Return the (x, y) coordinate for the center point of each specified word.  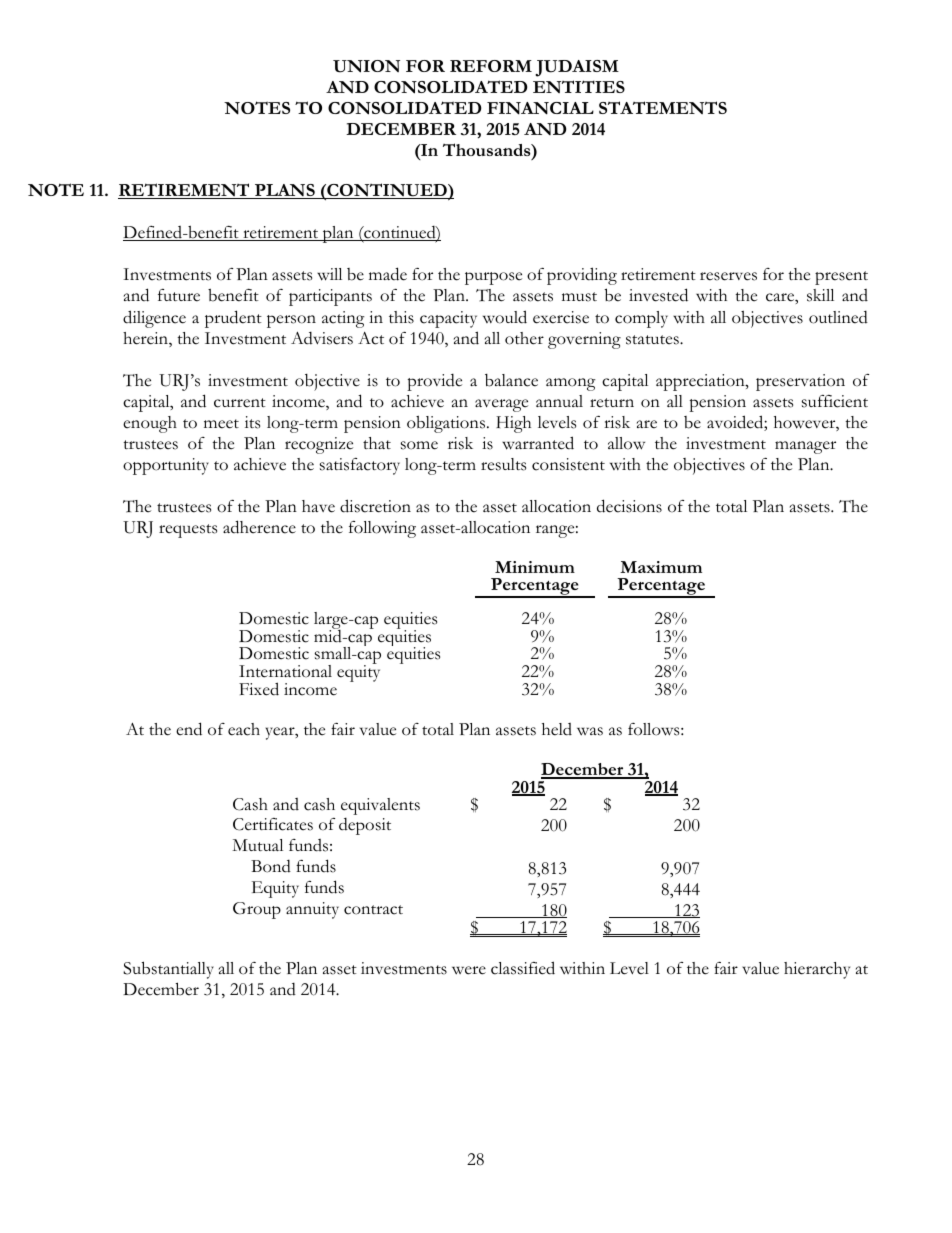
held (557, 729)
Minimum (535, 567)
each (244, 729)
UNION (366, 66)
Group (257, 910)
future (179, 295)
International (285, 671)
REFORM (491, 66)
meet (221, 424)
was (590, 731)
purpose (493, 278)
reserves (728, 276)
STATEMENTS (663, 107)
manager (805, 447)
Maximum (661, 567)
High (513, 424)
